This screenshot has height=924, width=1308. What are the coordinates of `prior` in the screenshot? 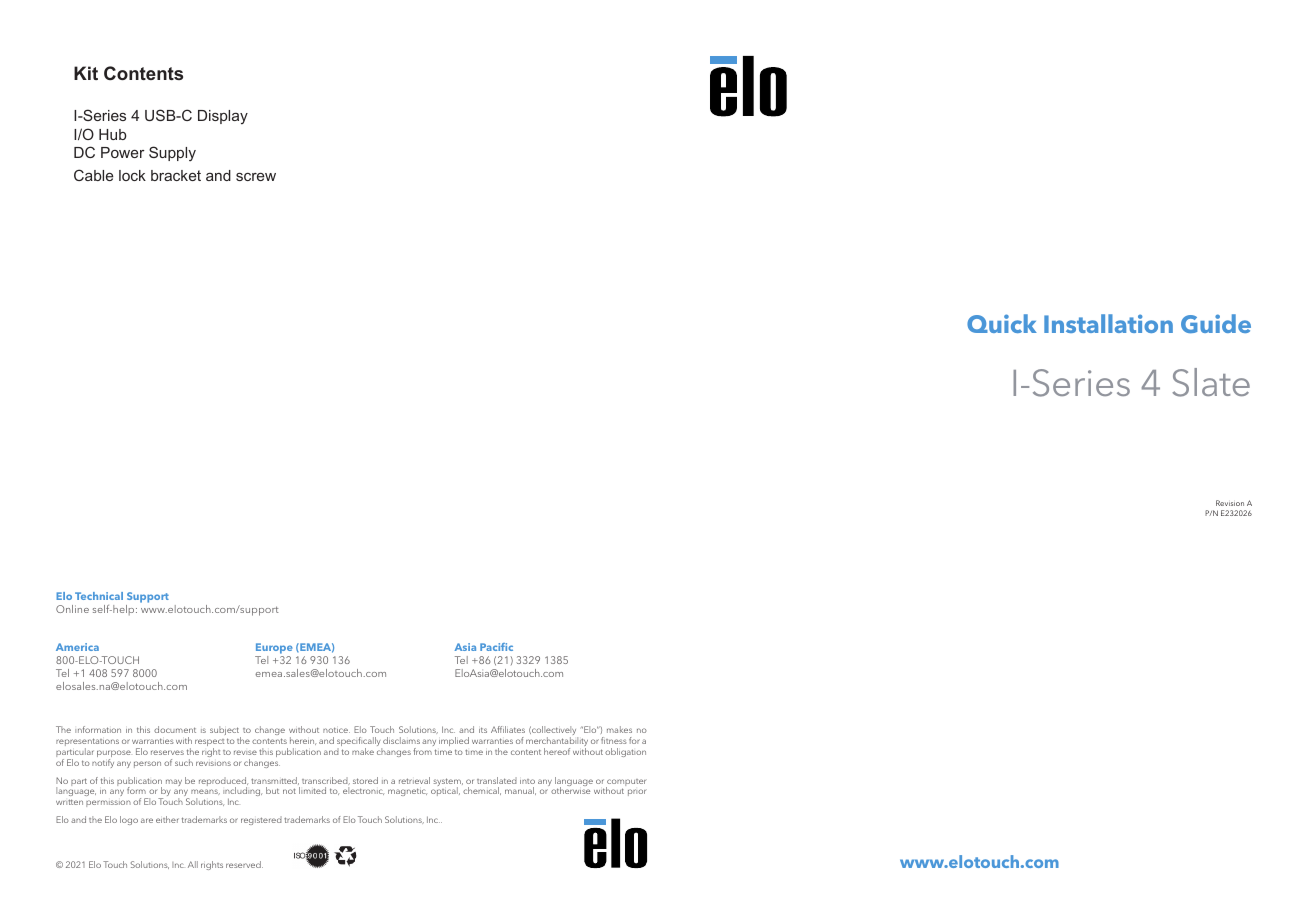 It's located at (637, 792).
